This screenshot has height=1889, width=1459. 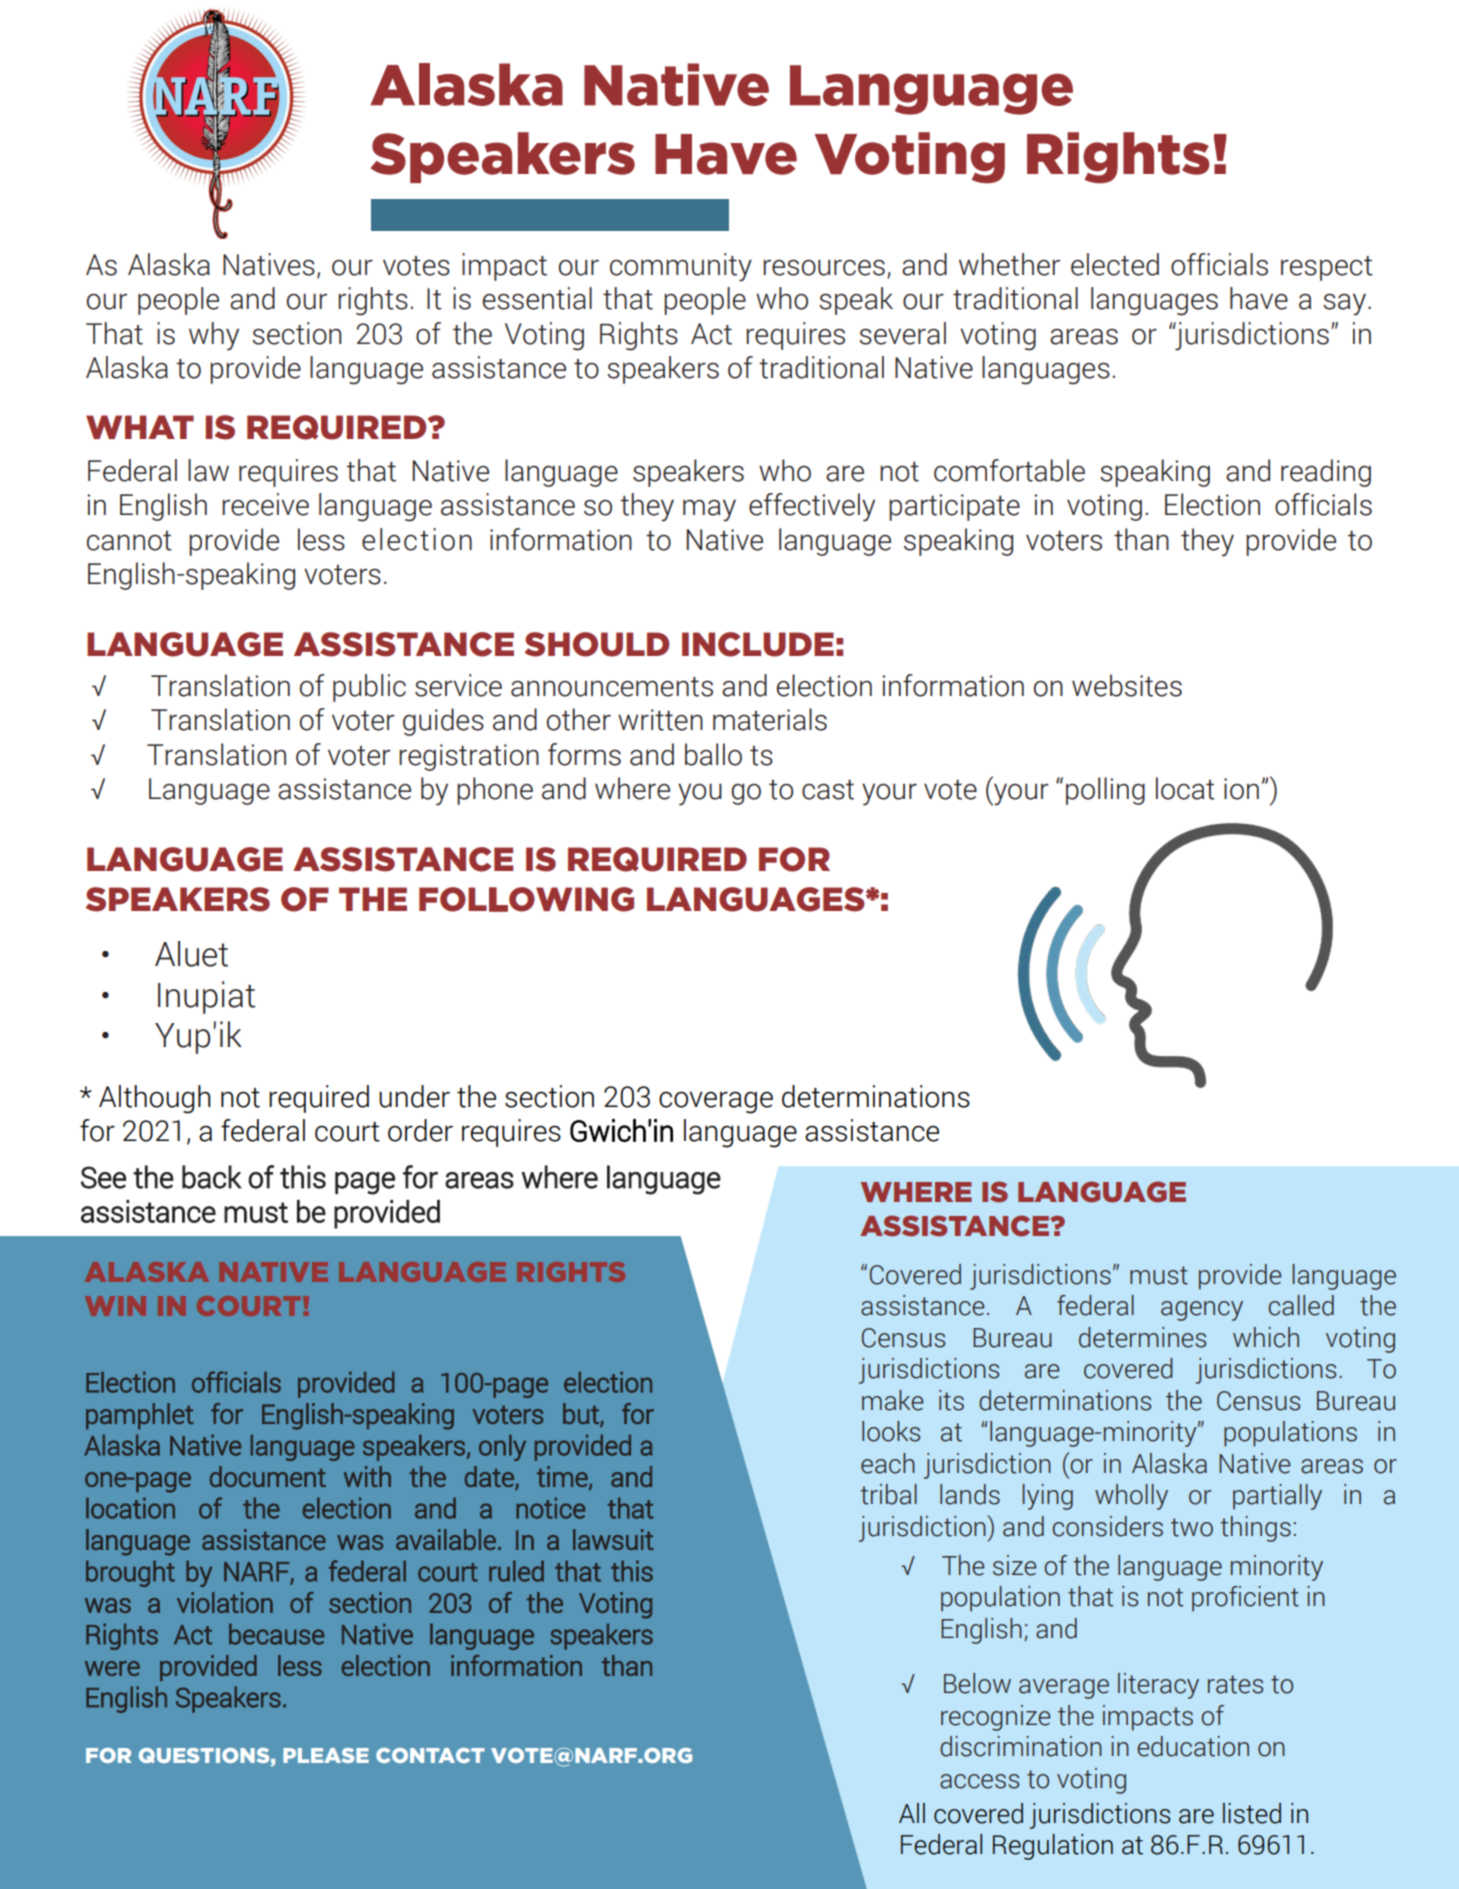 What do you see at coordinates (979, 1781) in the screenshot?
I see `access` at bounding box center [979, 1781].
